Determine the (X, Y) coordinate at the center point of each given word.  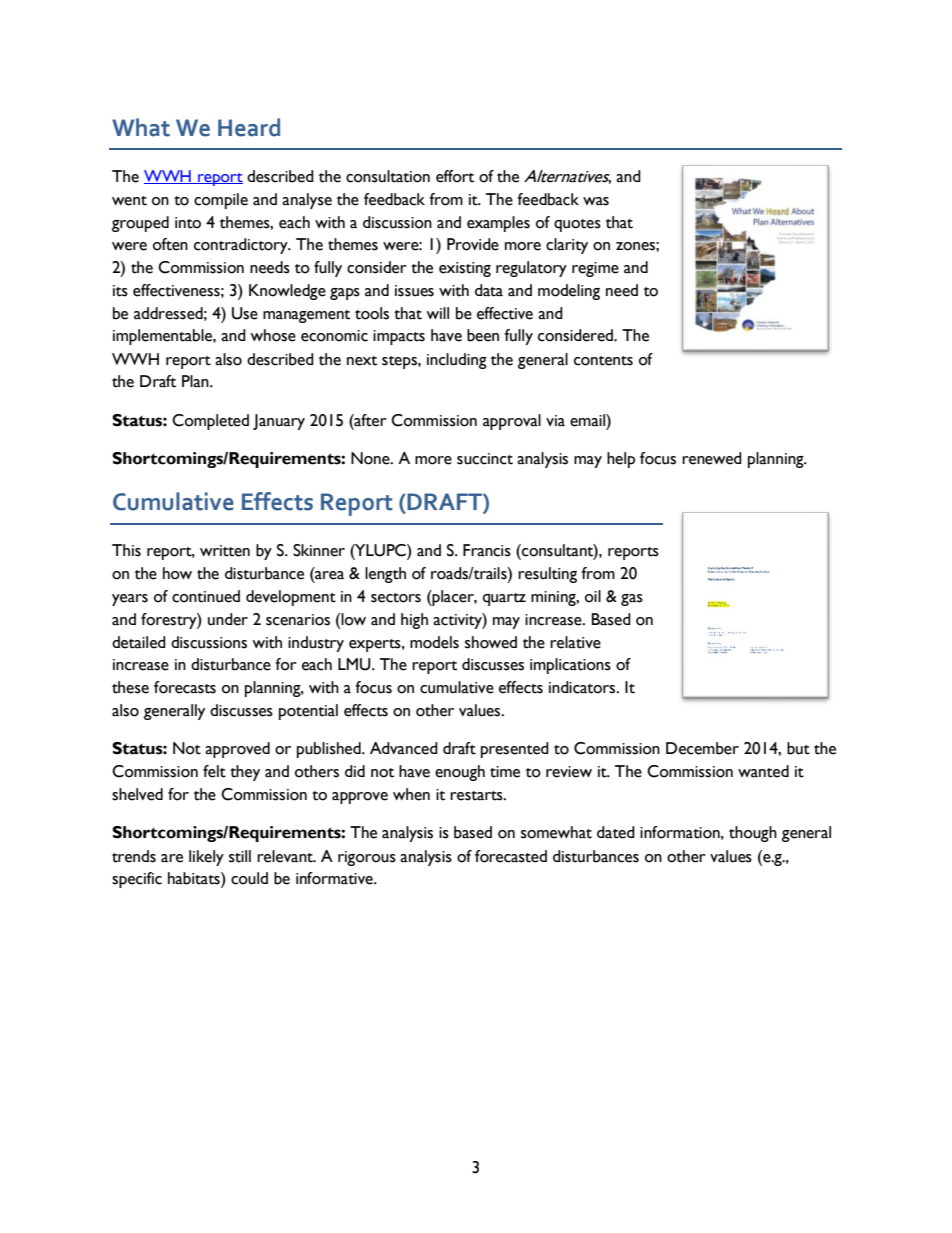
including (457, 361)
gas (632, 600)
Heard (249, 127)
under (228, 619)
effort (455, 176)
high (414, 621)
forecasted (511, 856)
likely (206, 858)
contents (603, 361)
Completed (210, 422)
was (596, 201)
